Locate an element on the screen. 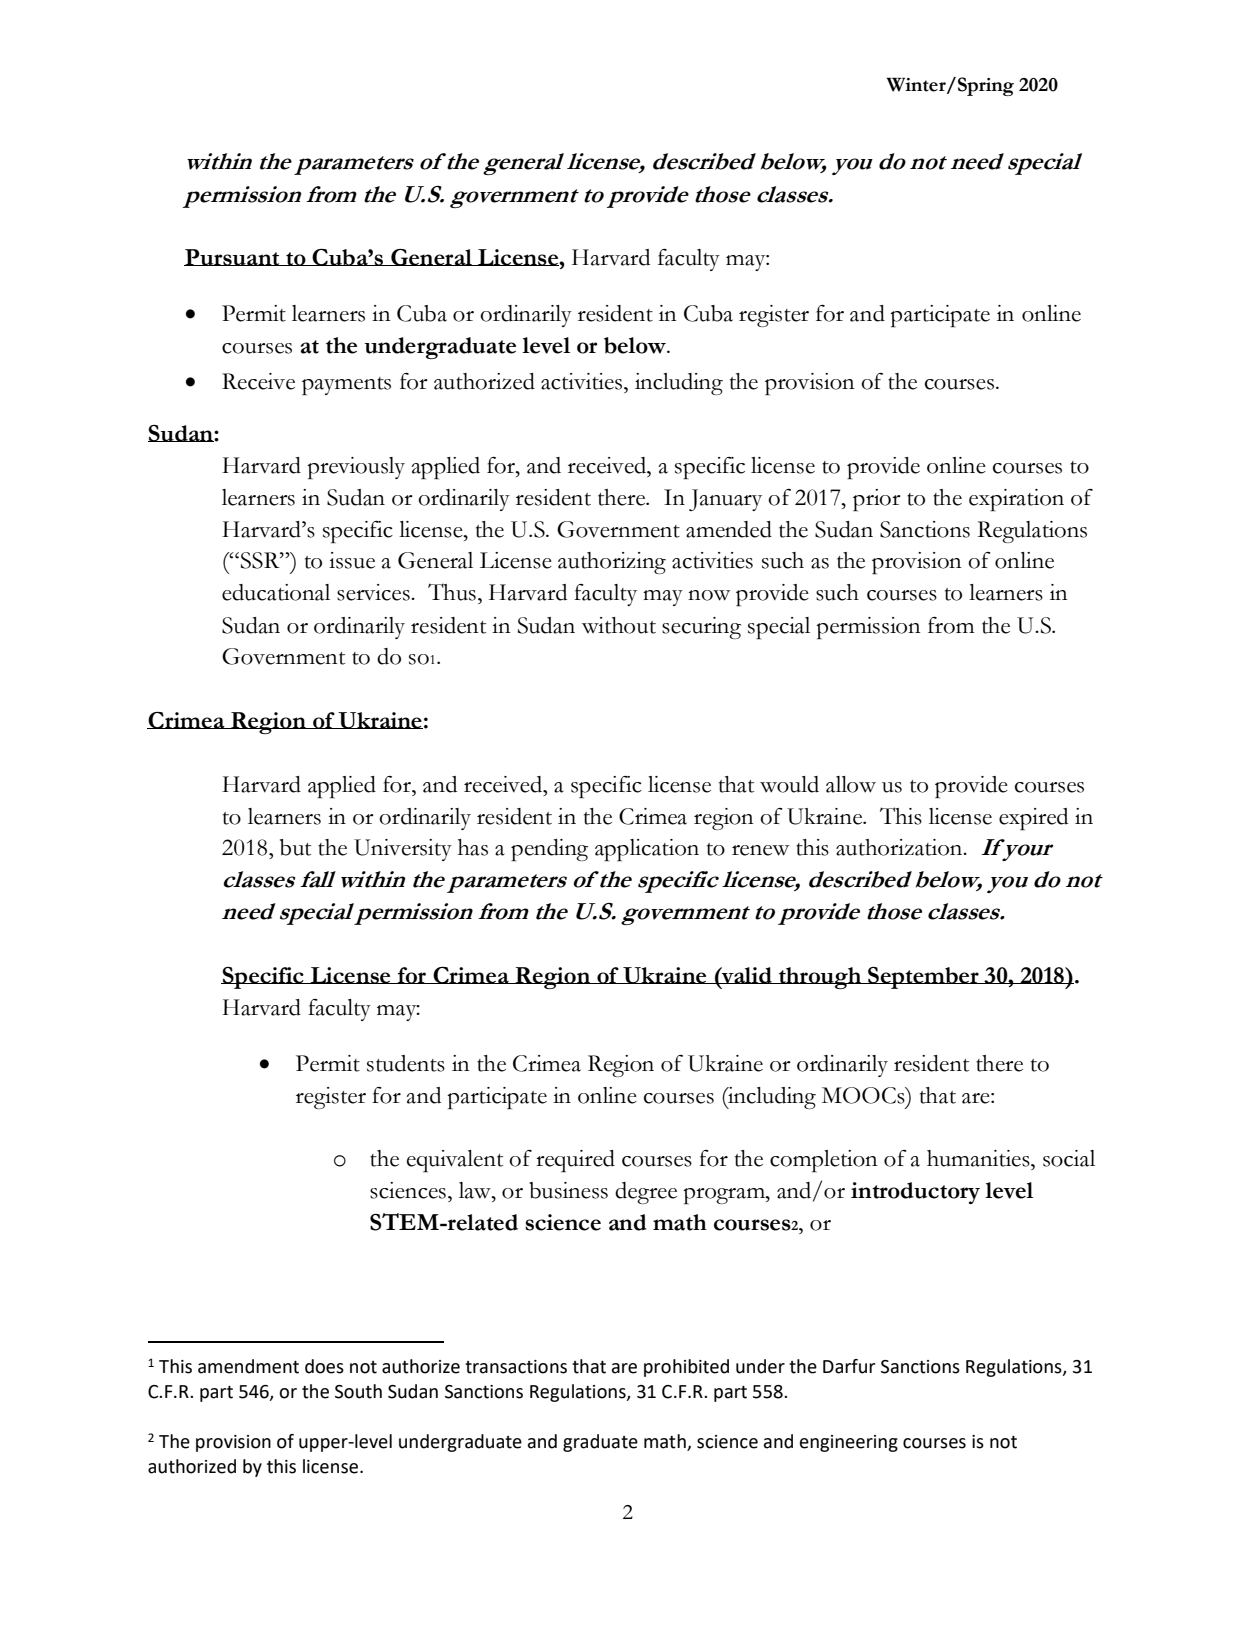 This screenshot has height=1626, width=1256. required is located at coordinates (575, 1161).
